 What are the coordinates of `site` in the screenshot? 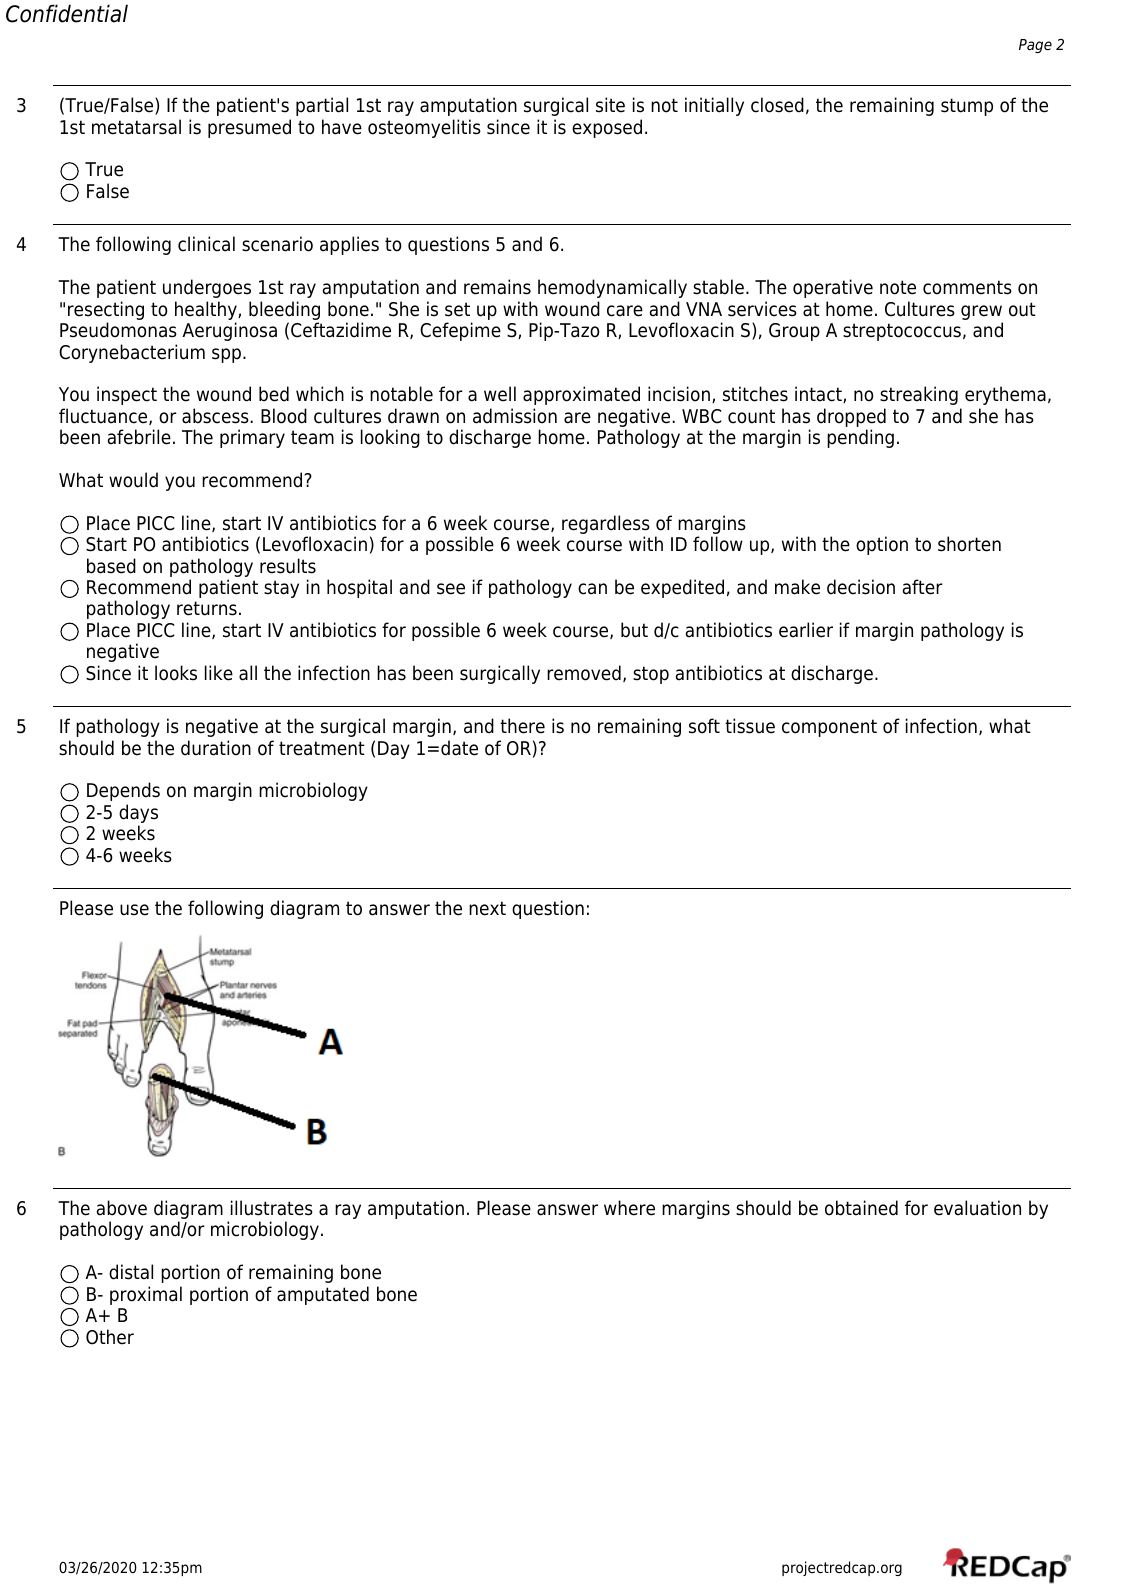 It's located at (610, 105).
